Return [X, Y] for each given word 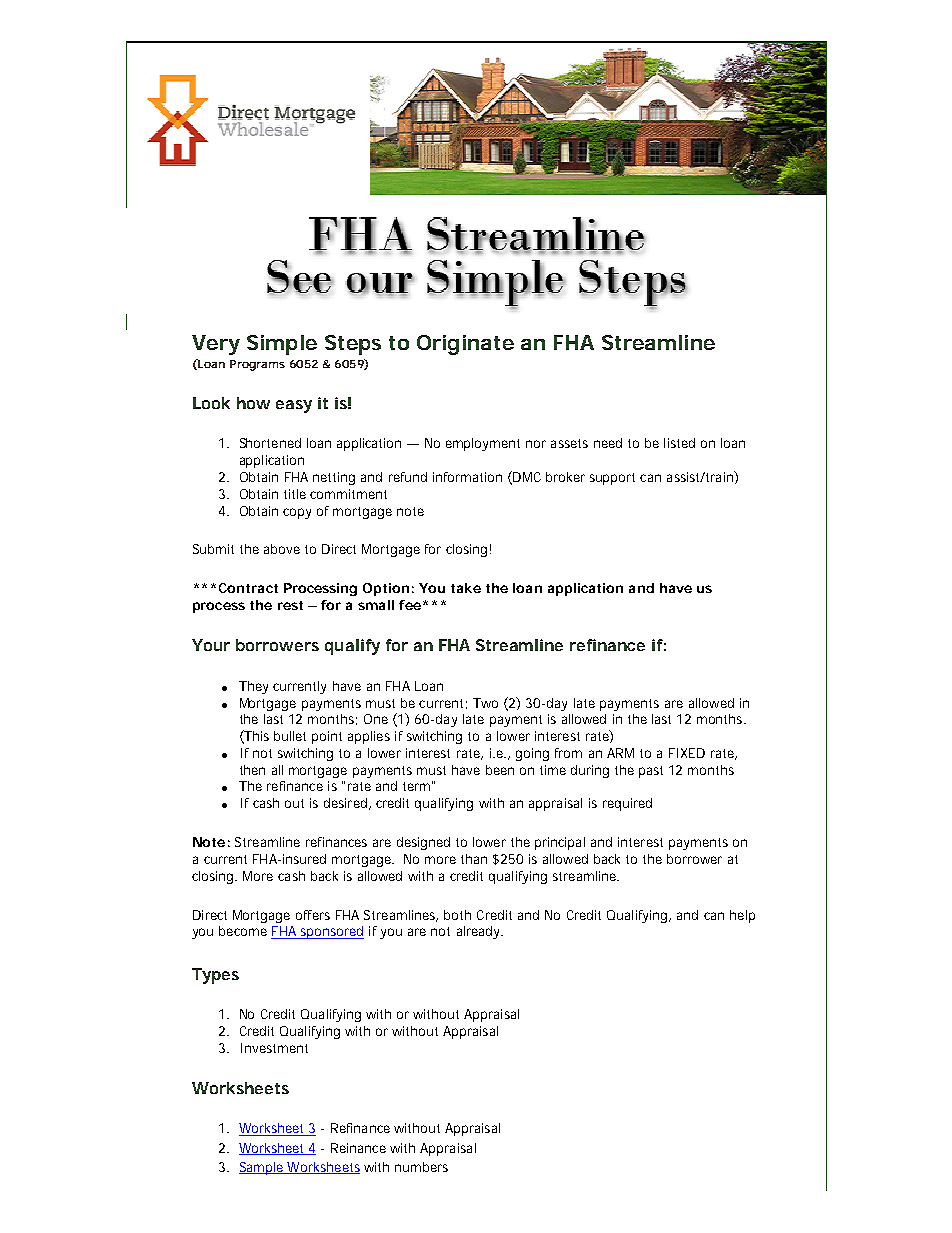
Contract [248, 588]
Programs [257, 365]
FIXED [687, 753]
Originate [465, 345]
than [474, 859]
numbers [421, 1167]
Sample [262, 1168]
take [466, 588]
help [742, 916]
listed [679, 443]
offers [313, 915]
